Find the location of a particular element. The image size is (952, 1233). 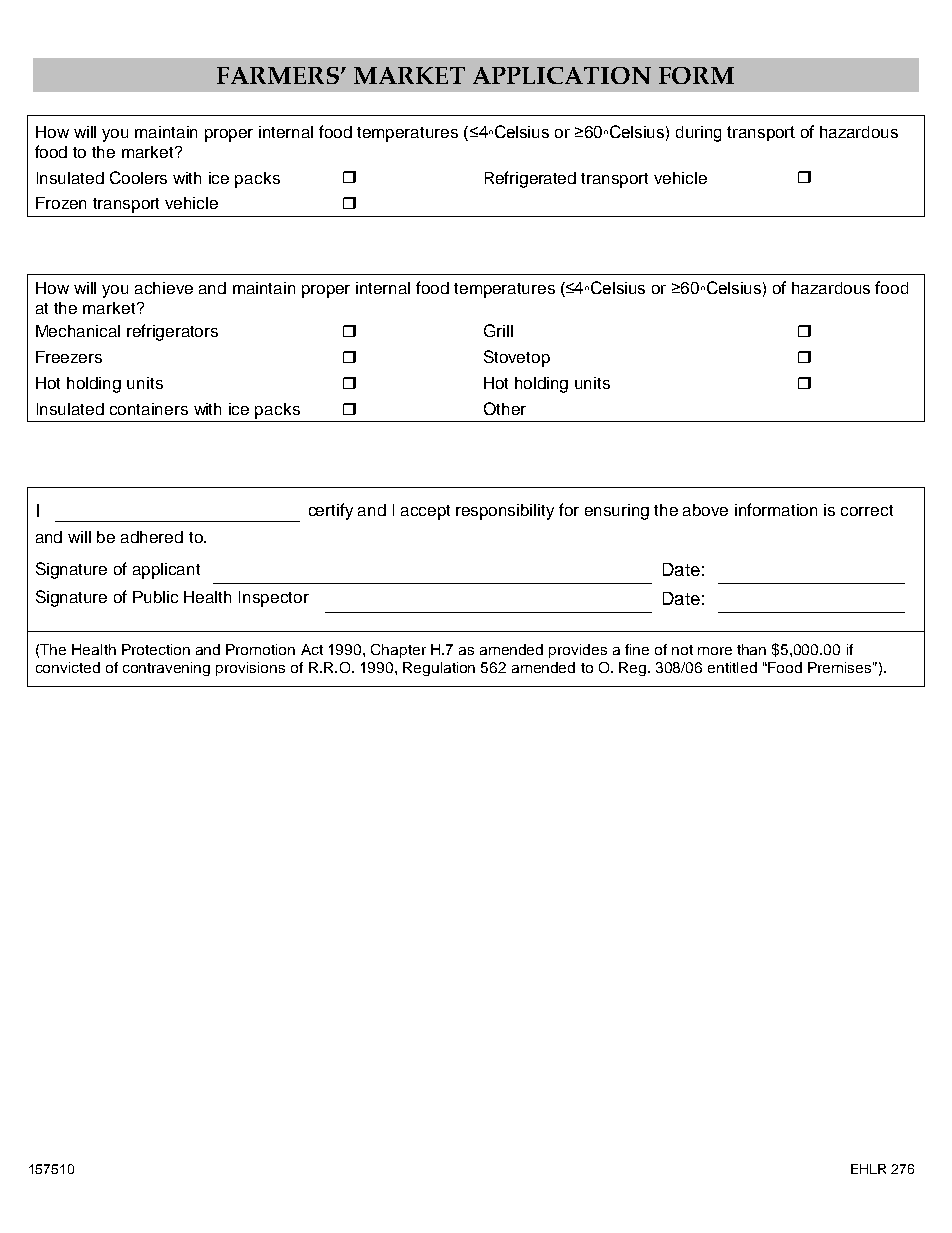

Stovetop is located at coordinates (517, 358).
